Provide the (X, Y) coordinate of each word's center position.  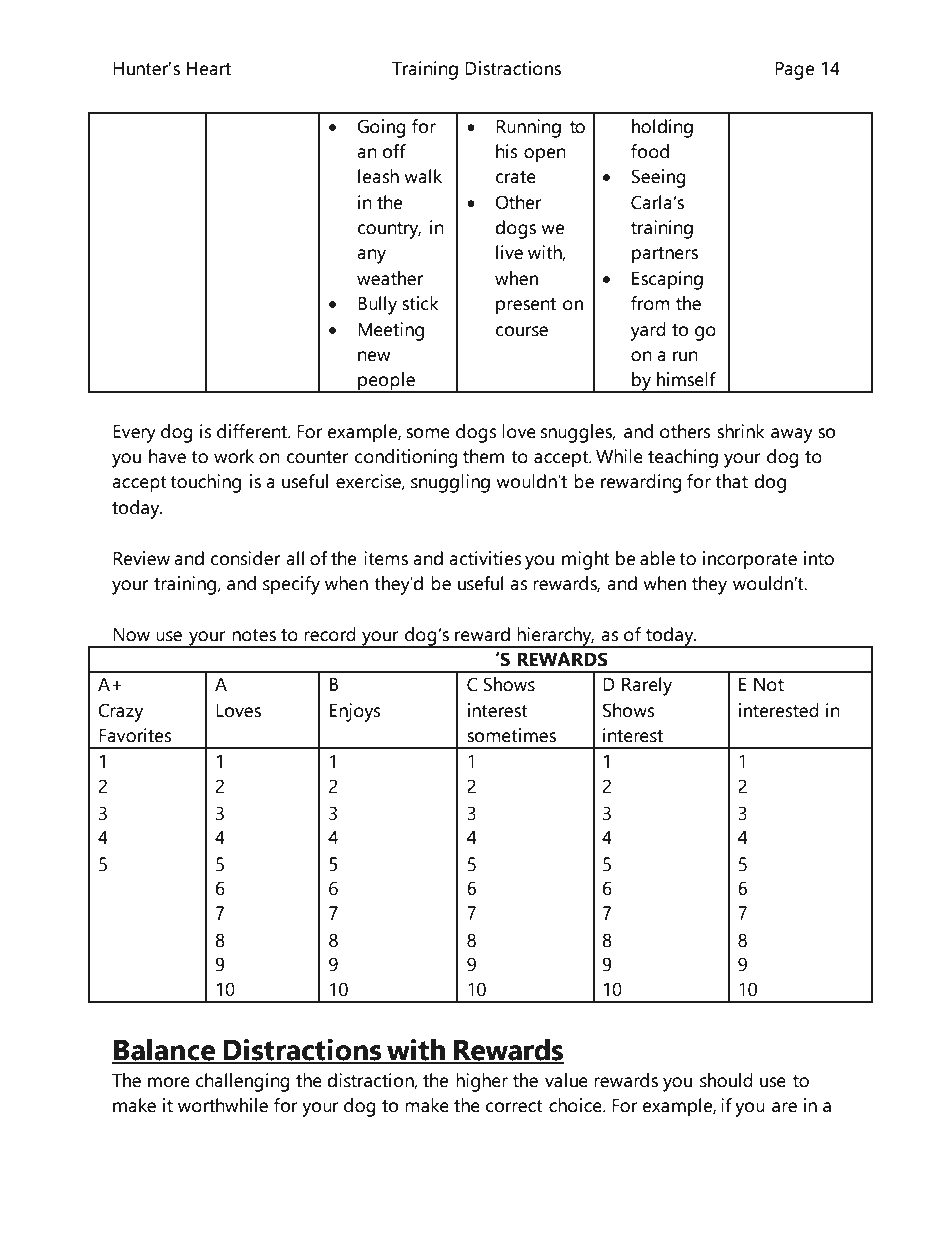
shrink (741, 431)
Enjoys (355, 712)
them (483, 456)
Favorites (135, 735)
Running (528, 128)
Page (794, 71)
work (234, 456)
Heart (209, 69)
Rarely (647, 686)
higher (482, 1082)
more (169, 1082)
